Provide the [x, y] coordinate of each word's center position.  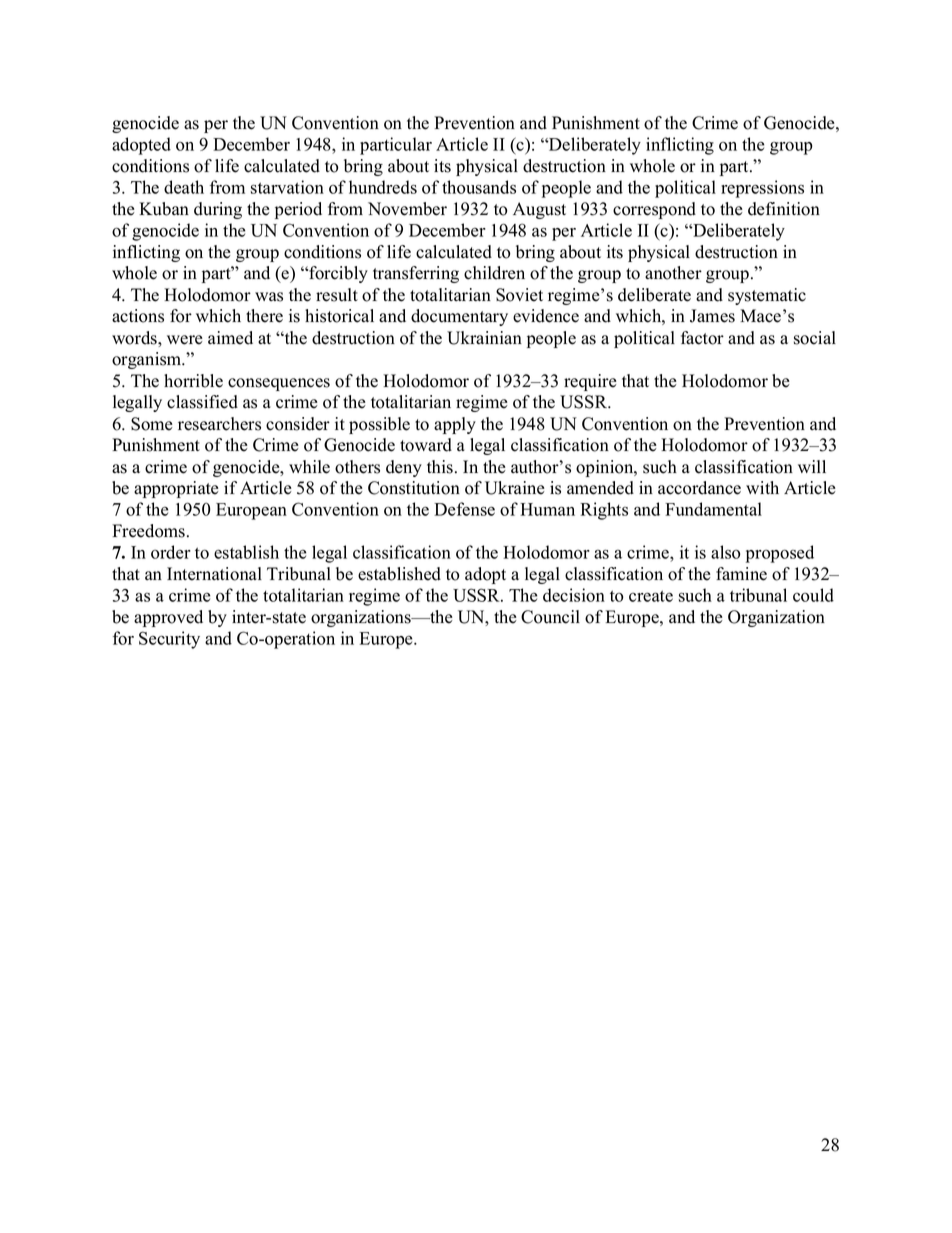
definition [784, 209]
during [218, 210]
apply [455, 425]
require [590, 382]
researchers [219, 424]
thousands [479, 187]
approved [168, 618]
